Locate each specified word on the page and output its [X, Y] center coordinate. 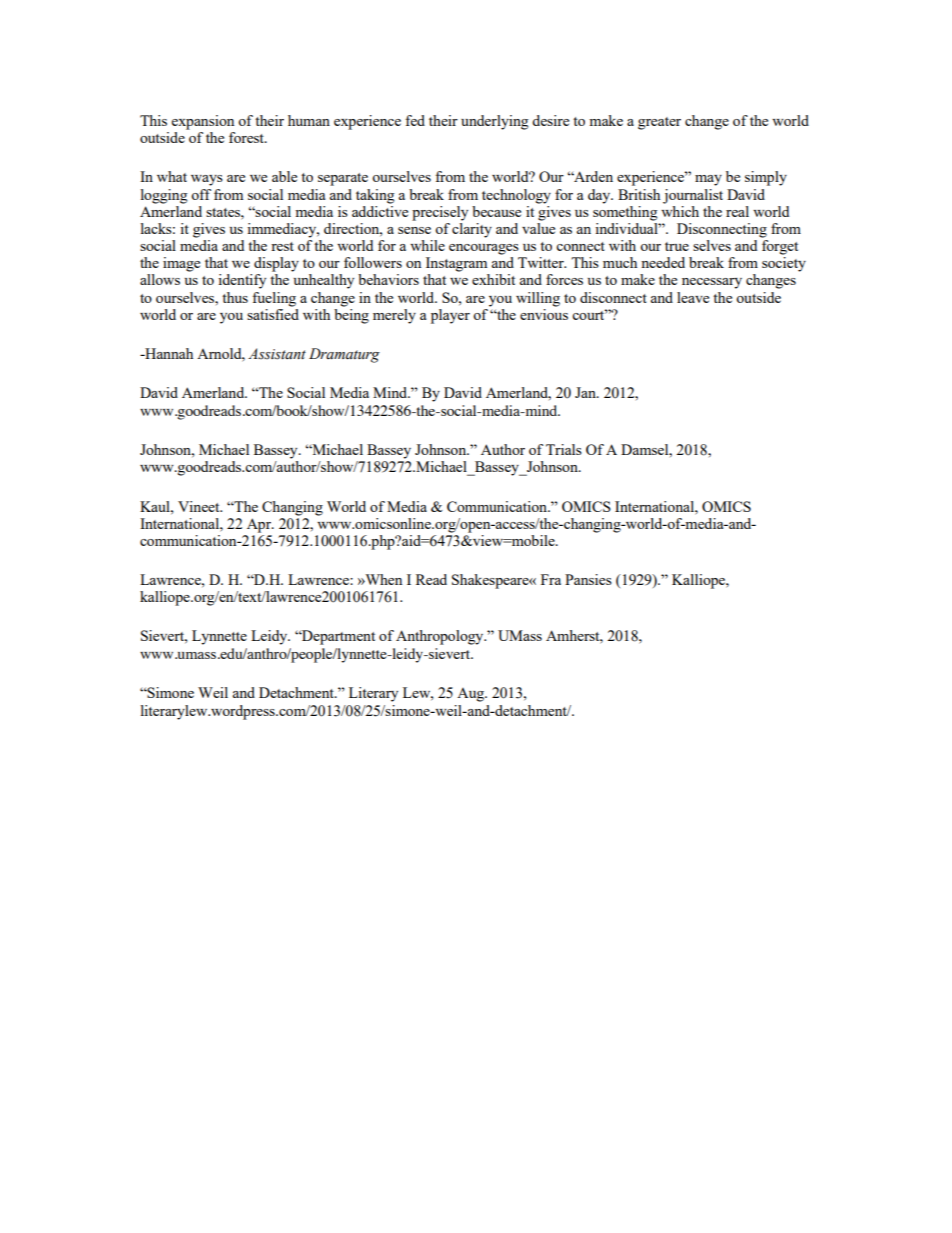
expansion [203, 122]
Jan [586, 392]
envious [544, 314]
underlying [495, 122]
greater [659, 123]
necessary [712, 283]
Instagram [456, 264]
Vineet [200, 506]
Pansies [588, 579]
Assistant [277, 354]
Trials [564, 449]
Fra [551, 579]
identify [242, 281]
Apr [260, 525]
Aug [472, 695]
